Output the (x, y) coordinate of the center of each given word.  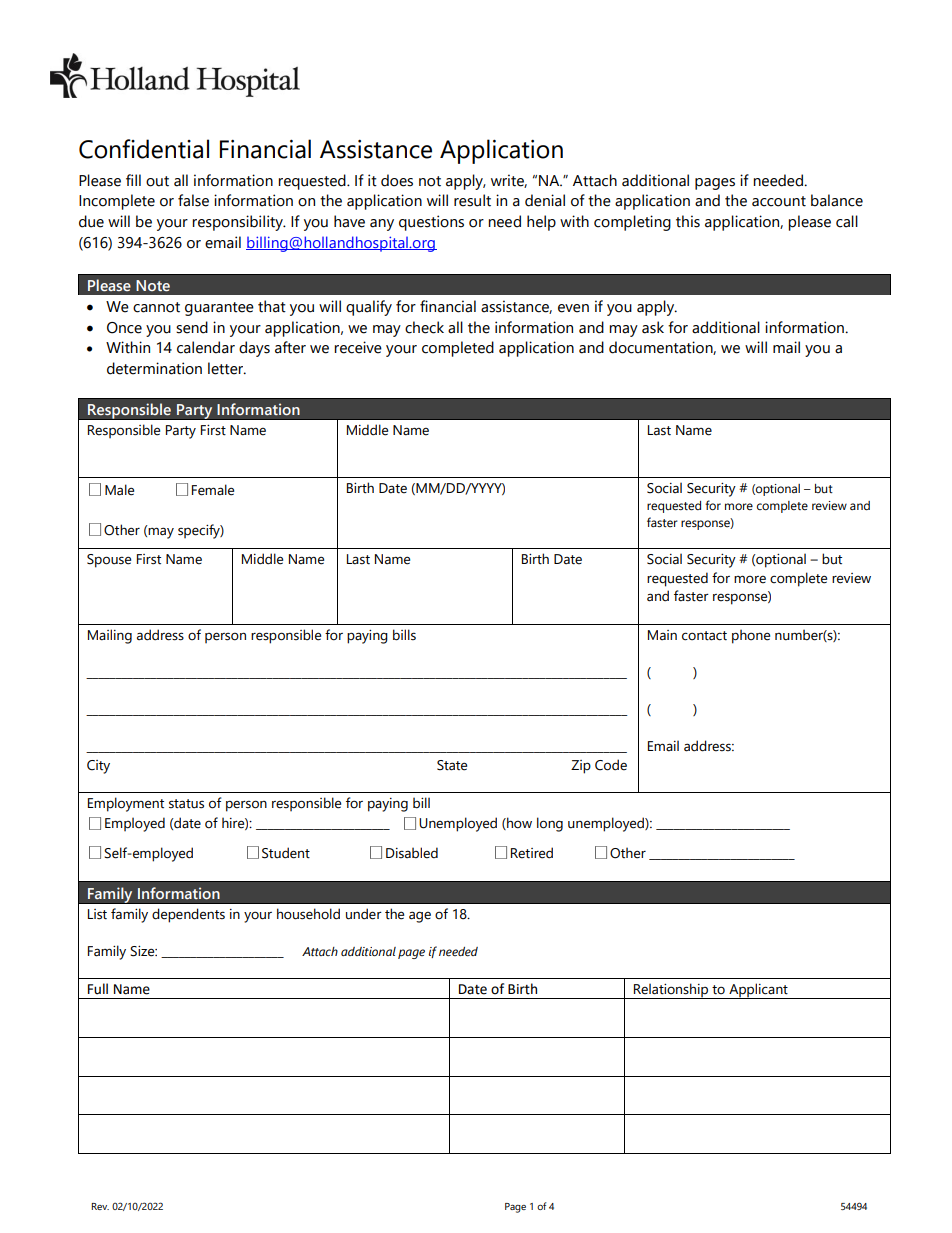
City (98, 767)
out (157, 181)
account (779, 201)
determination (154, 368)
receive (358, 347)
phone (751, 636)
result (472, 200)
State (452, 765)
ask (653, 327)
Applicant (758, 991)
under (364, 914)
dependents (188, 915)
